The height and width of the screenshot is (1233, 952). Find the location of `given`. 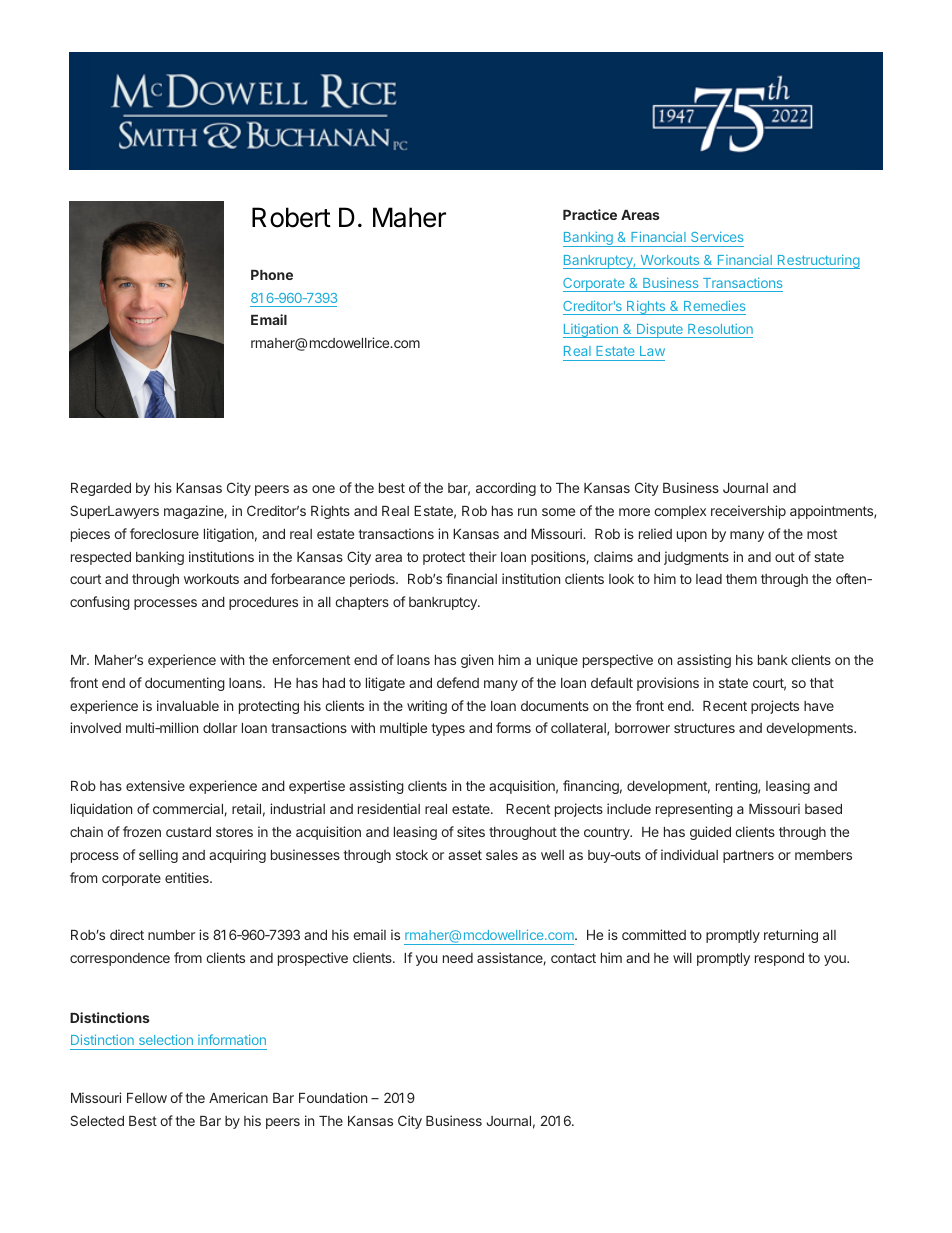

given is located at coordinates (477, 661).
